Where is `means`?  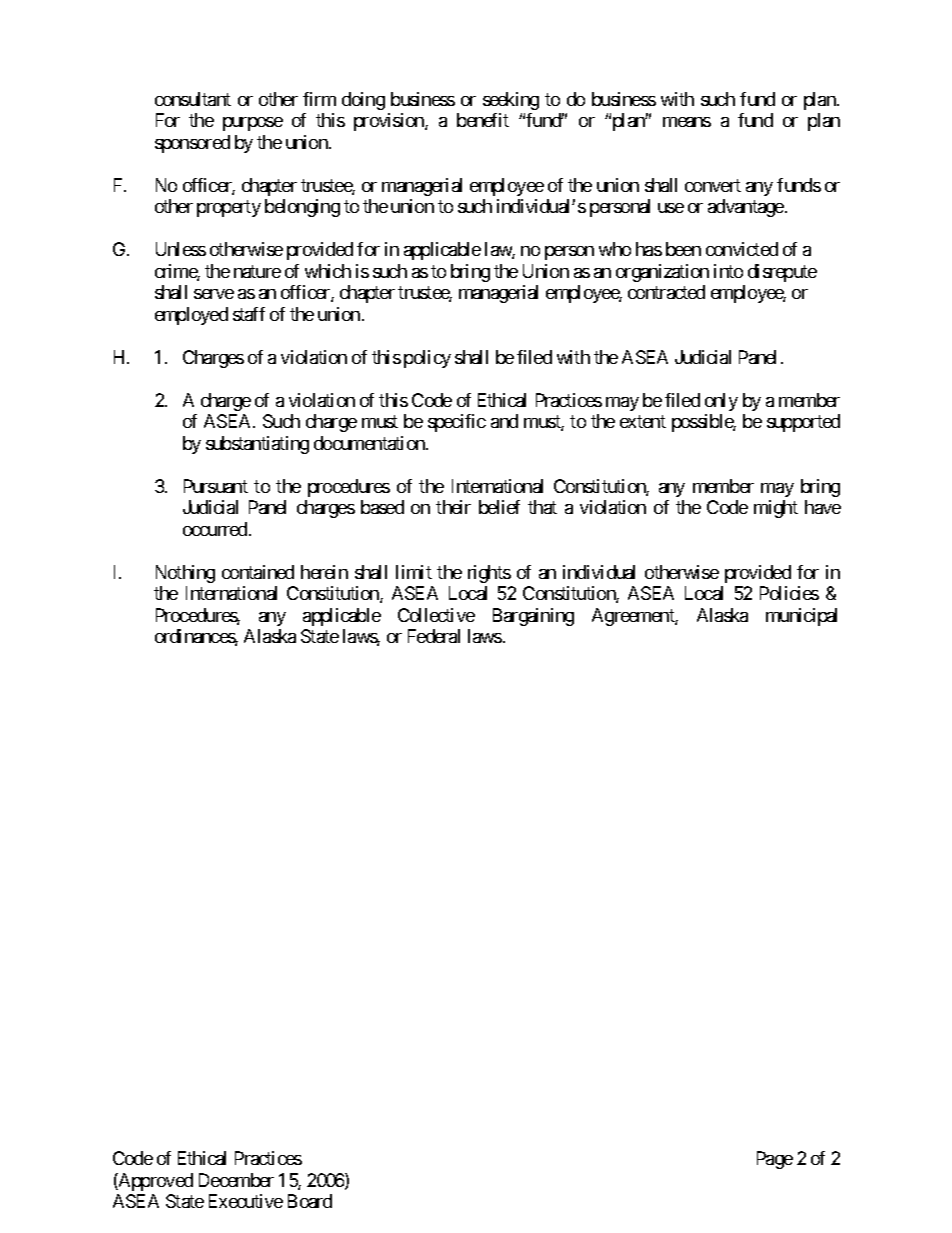 means is located at coordinates (687, 122).
